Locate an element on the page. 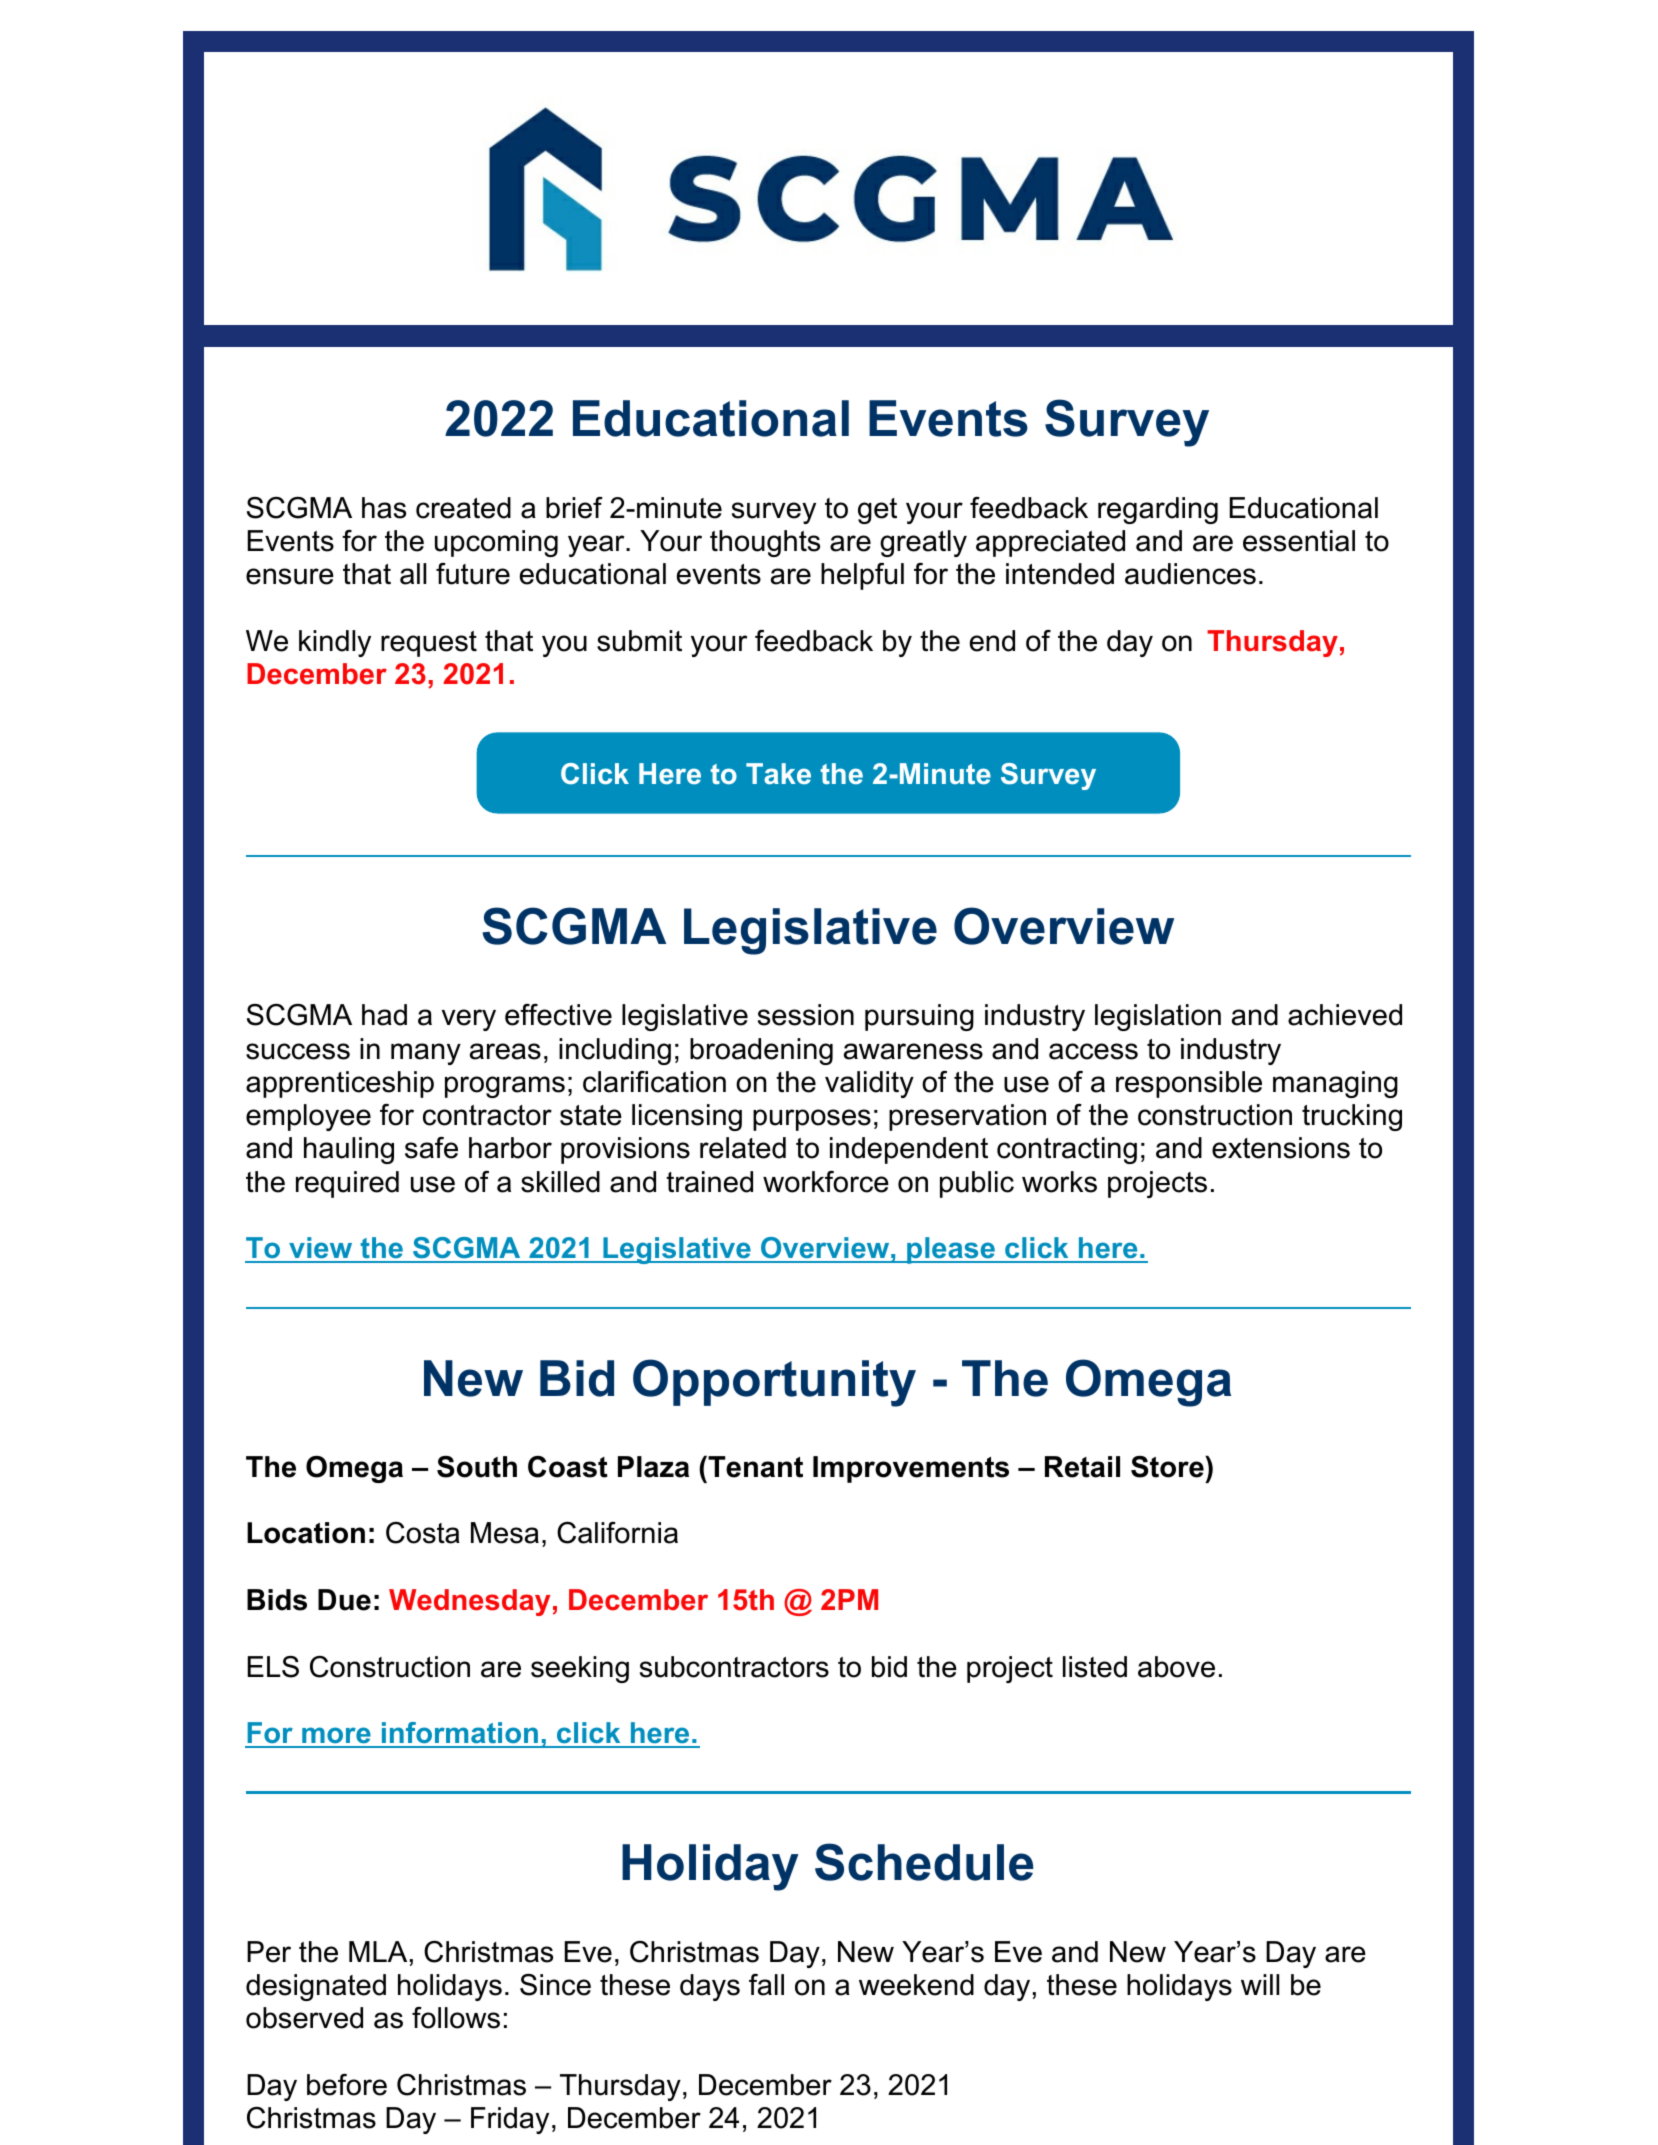  before is located at coordinates (347, 2085).
